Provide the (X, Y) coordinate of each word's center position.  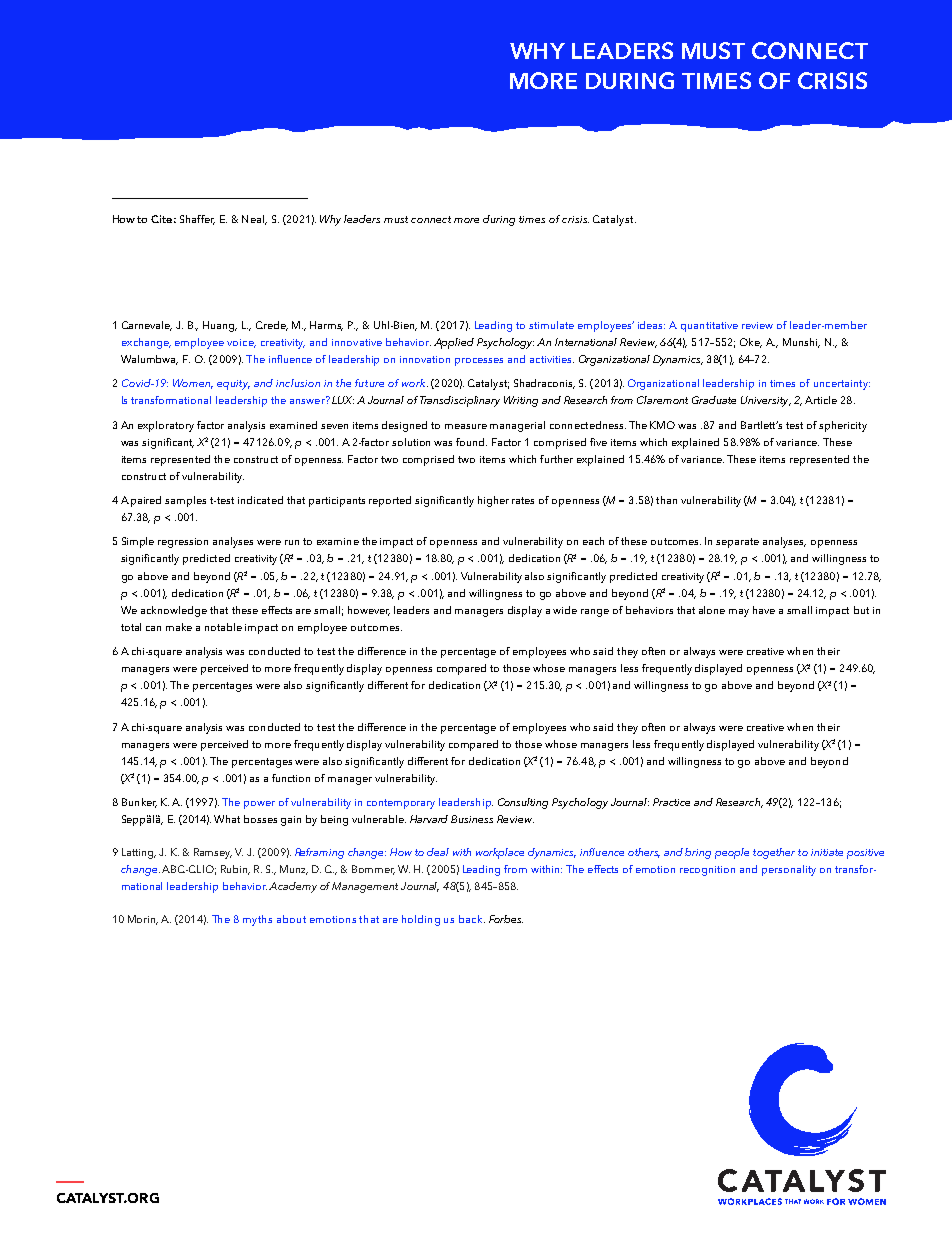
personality (789, 870)
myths (257, 920)
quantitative (709, 327)
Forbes (506, 919)
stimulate (551, 325)
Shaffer (197, 220)
